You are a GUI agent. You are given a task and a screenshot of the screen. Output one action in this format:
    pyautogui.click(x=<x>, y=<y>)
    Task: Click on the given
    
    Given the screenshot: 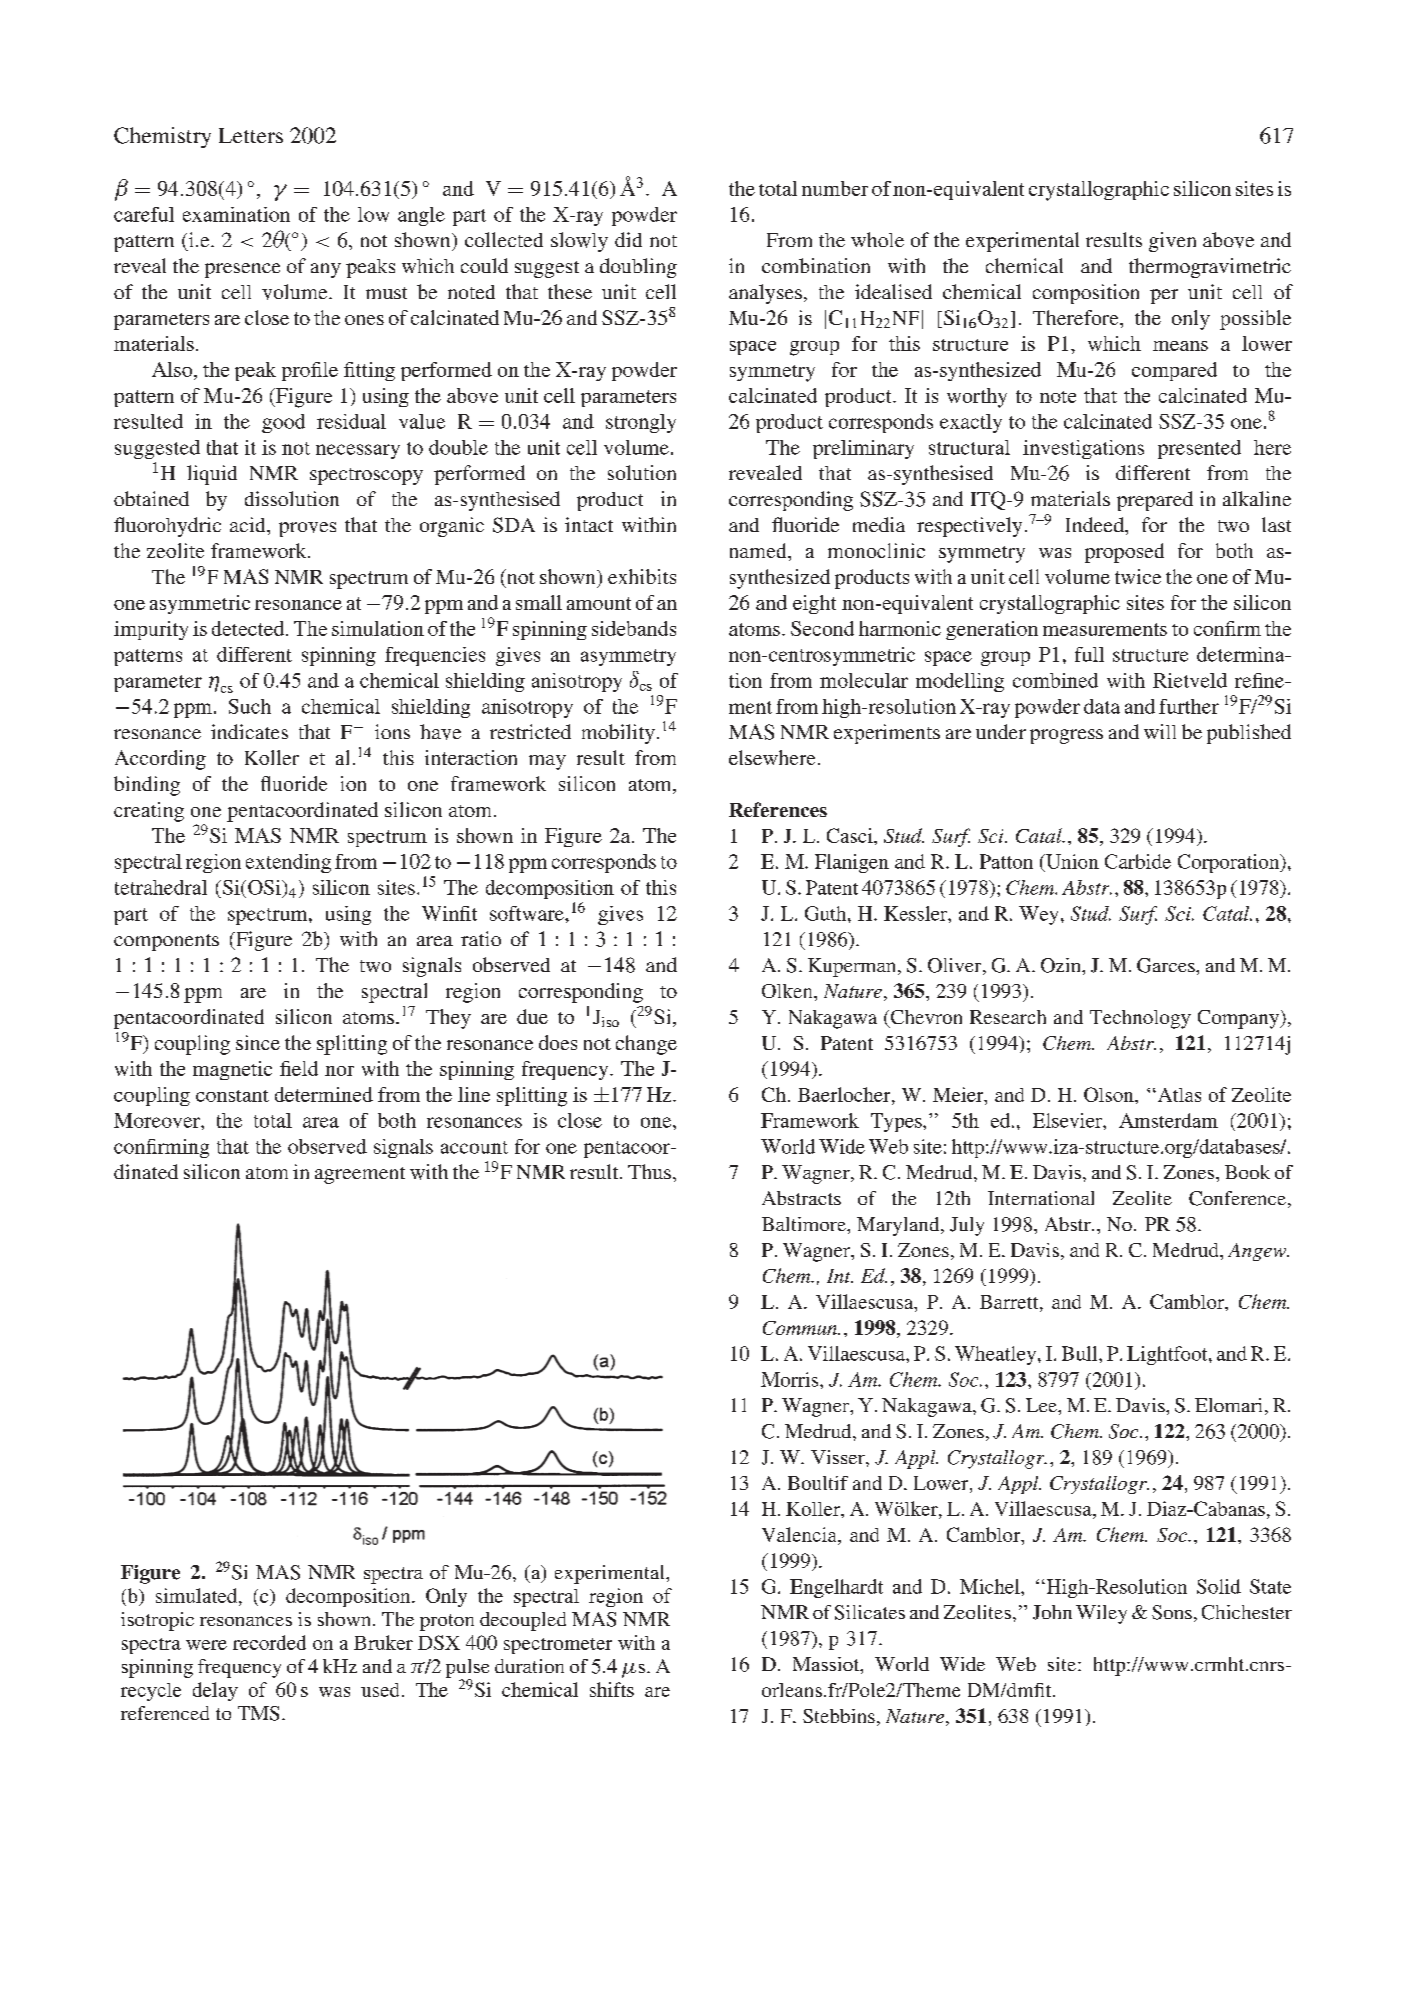 What is the action you would take?
    pyautogui.click(x=1172, y=242)
